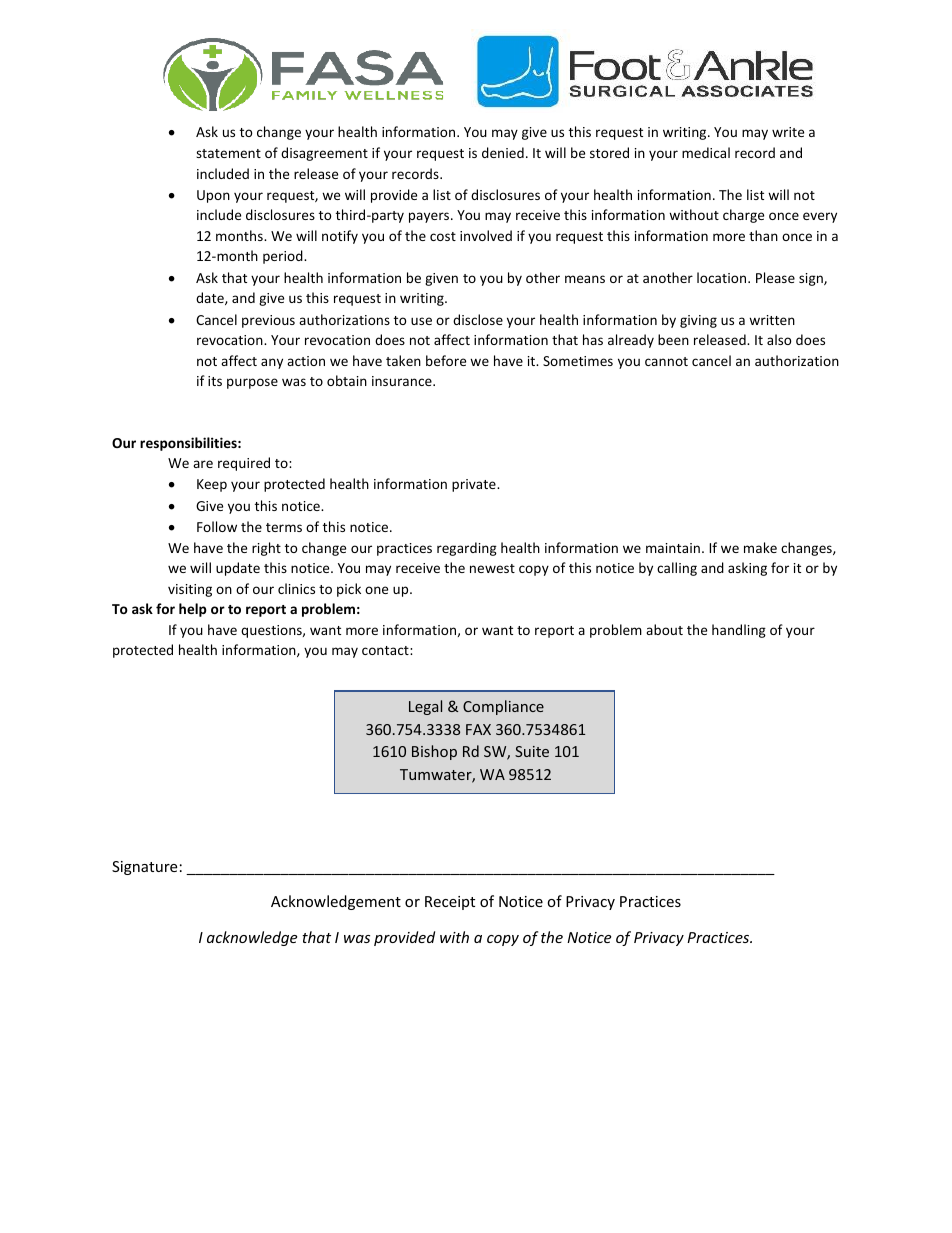 This document has width=952, height=1233. I want to click on contact, so click(386, 650).
